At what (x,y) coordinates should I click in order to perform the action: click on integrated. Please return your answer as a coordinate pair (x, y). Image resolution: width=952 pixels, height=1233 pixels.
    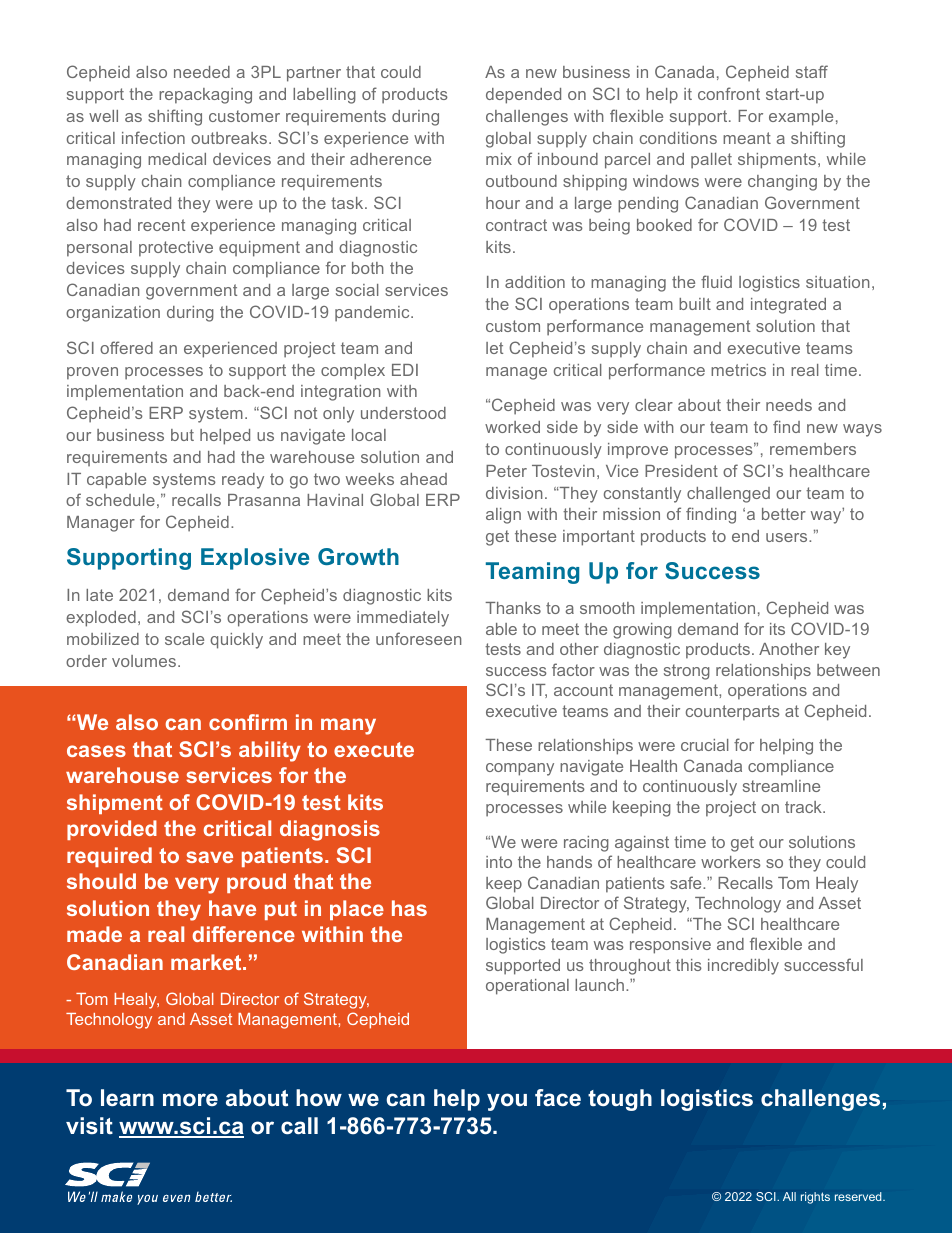
    Looking at the image, I should click on (788, 306).
